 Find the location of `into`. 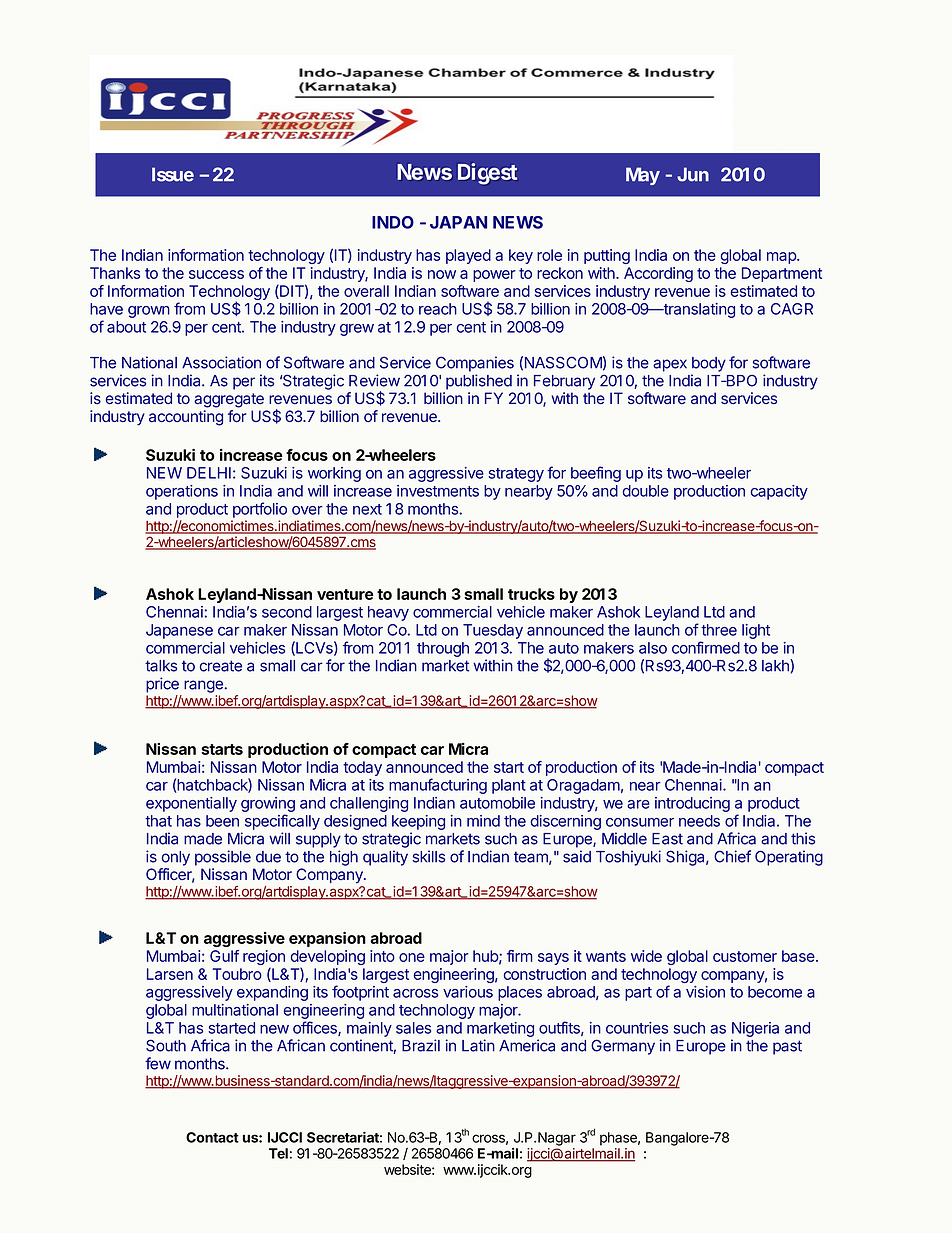

into is located at coordinates (382, 956).
